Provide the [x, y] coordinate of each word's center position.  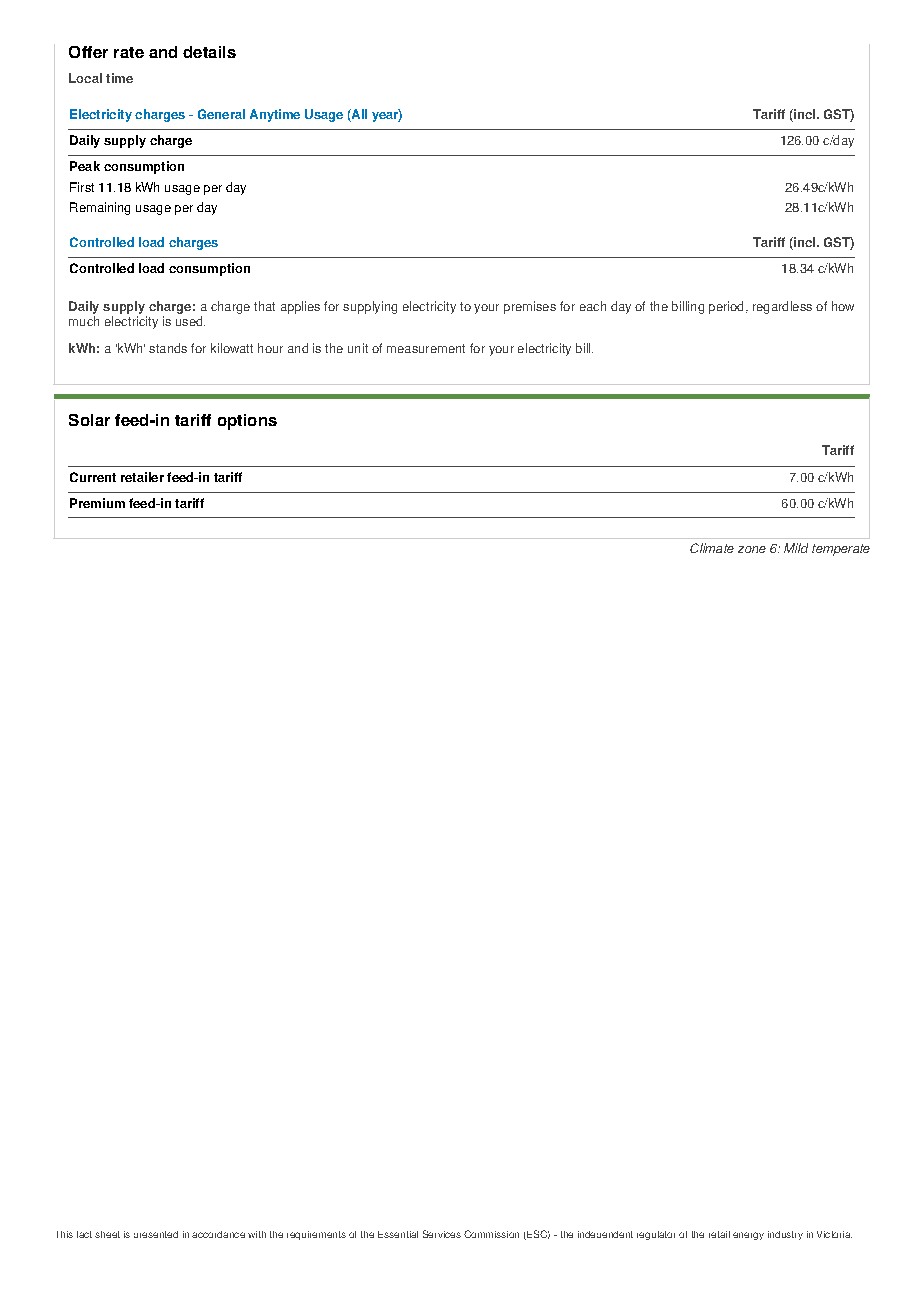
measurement [426, 348]
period [726, 307]
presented [156, 1234]
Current [93, 477]
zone [752, 549]
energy [748, 1236]
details [209, 52]
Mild [796, 548]
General [221, 114]
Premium [97, 503]
